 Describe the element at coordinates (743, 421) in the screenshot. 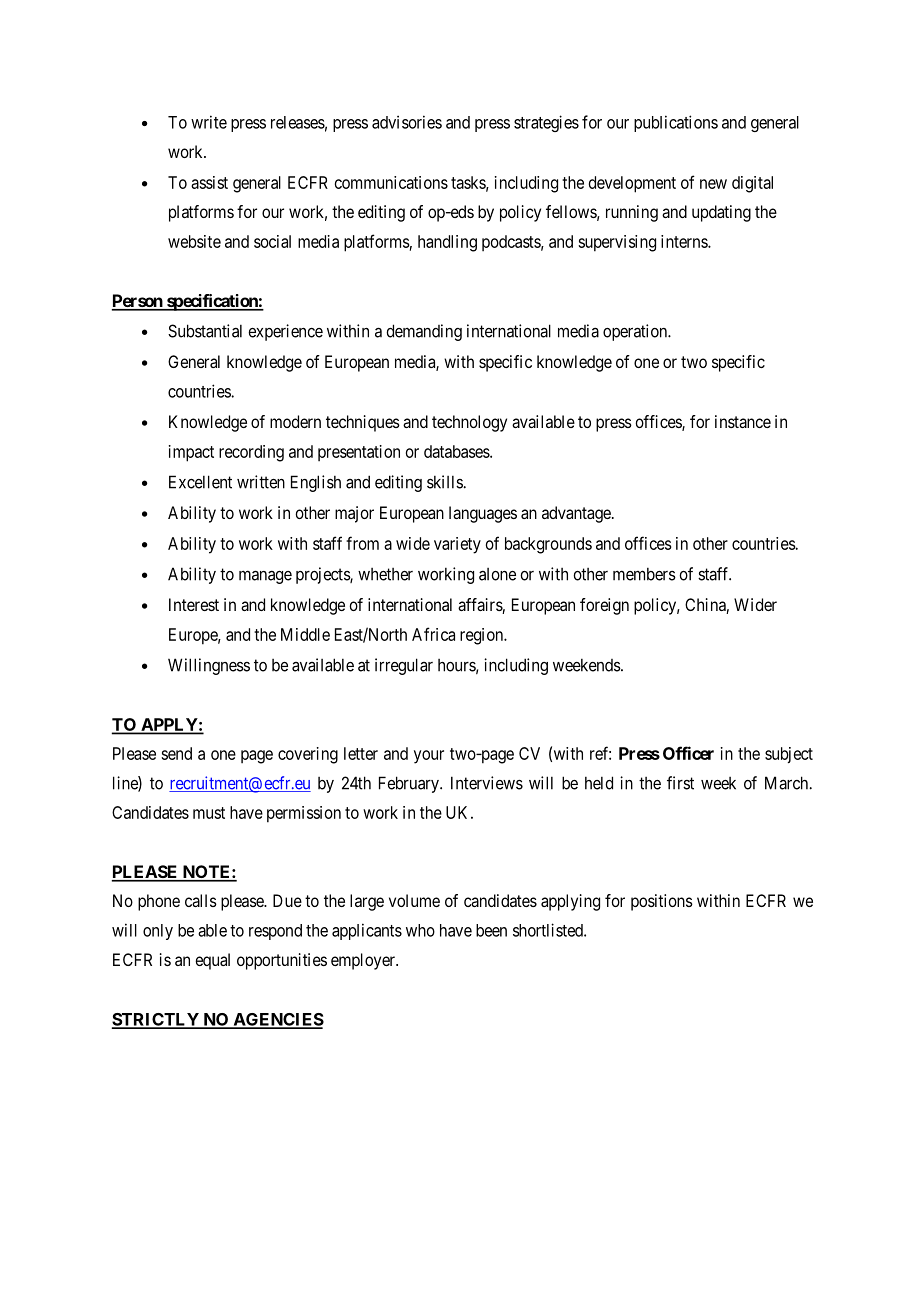

I see `instance` at that location.
